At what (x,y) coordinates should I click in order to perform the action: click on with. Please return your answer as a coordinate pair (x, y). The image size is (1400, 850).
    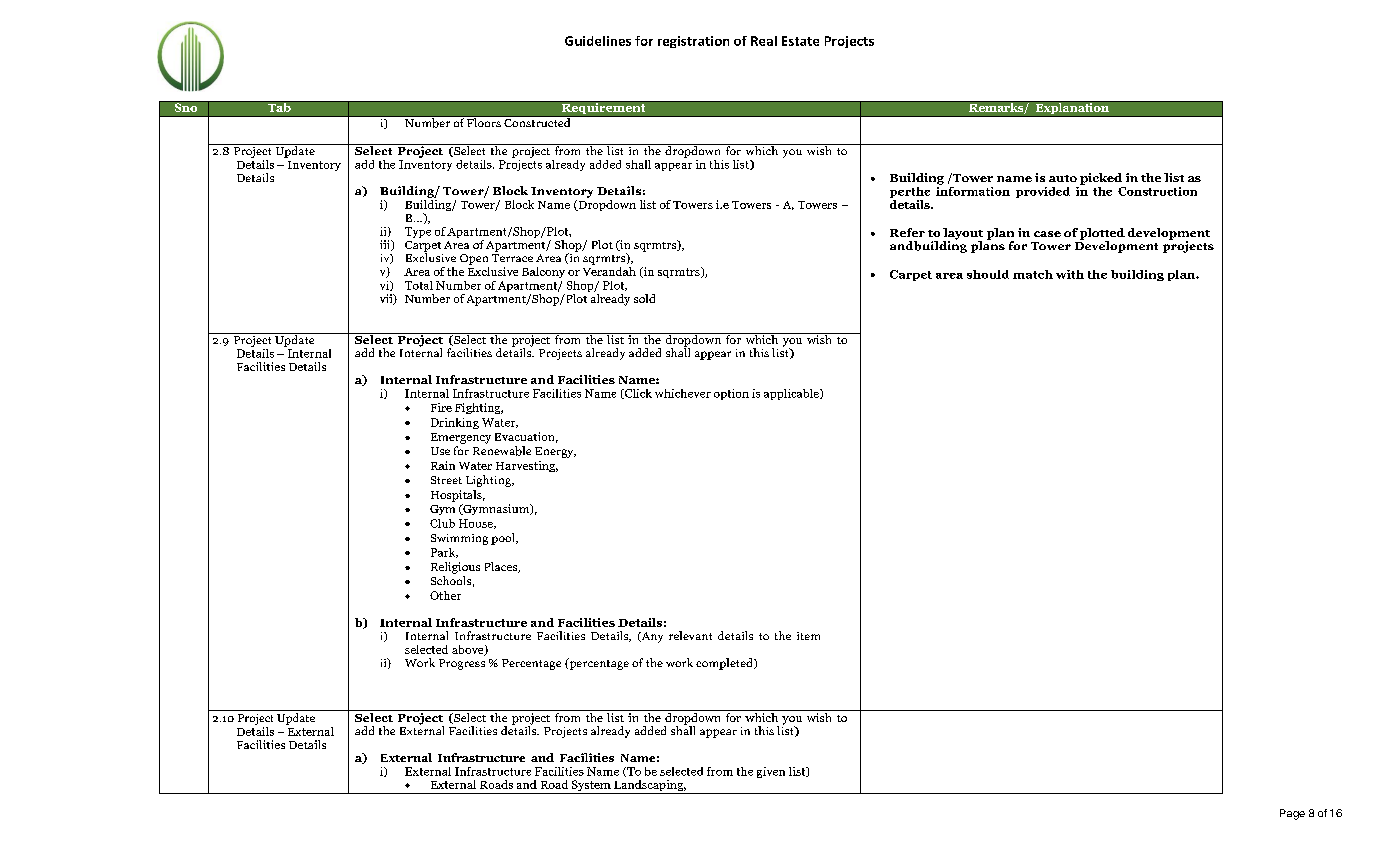
    Looking at the image, I should click on (1070, 274).
